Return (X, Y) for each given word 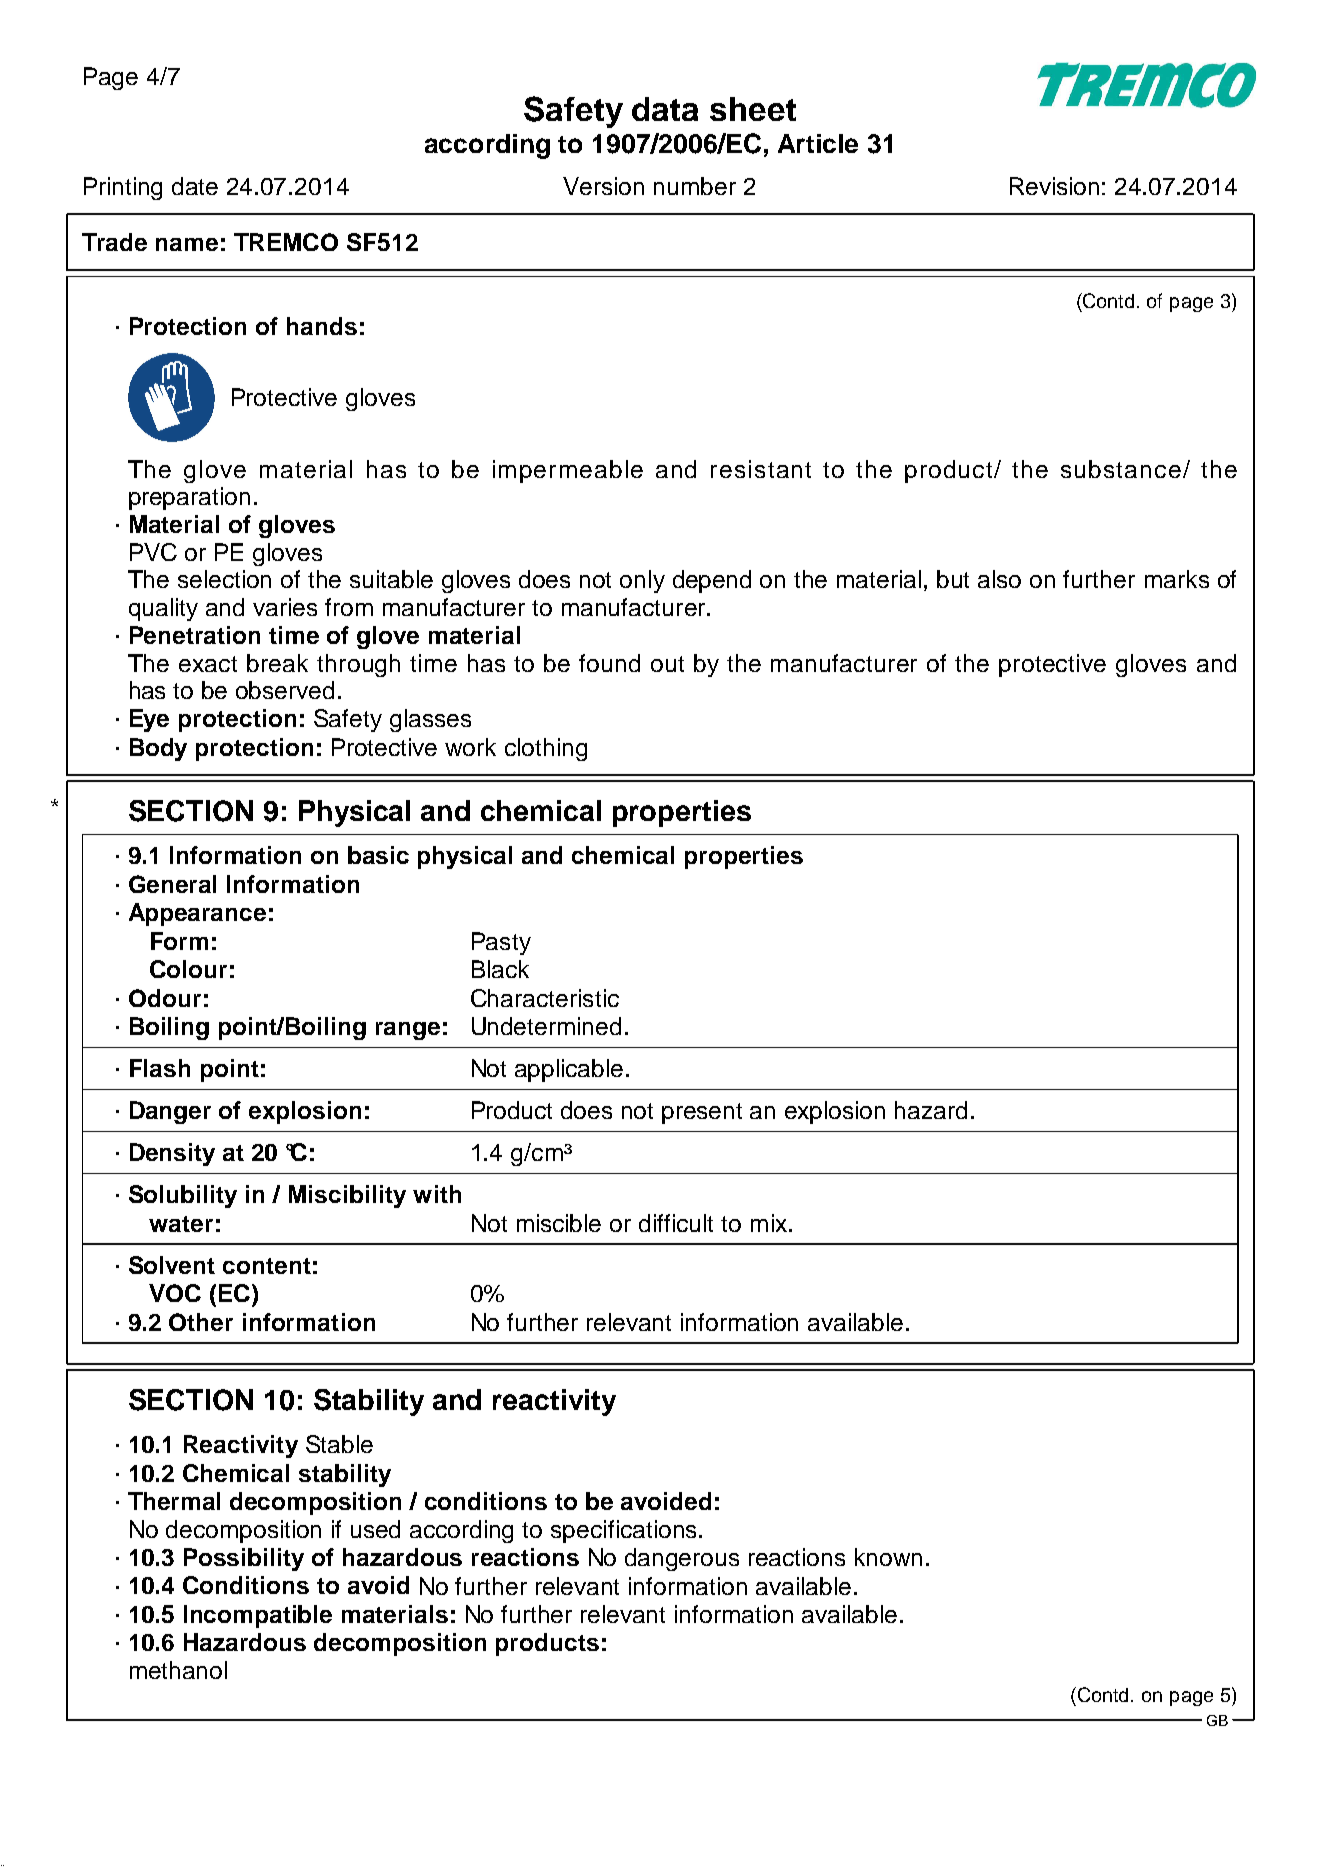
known (888, 1557)
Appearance (197, 914)
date (195, 186)
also (999, 579)
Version (603, 186)
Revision (1054, 186)
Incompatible (258, 1616)
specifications (623, 1531)
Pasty (501, 943)
